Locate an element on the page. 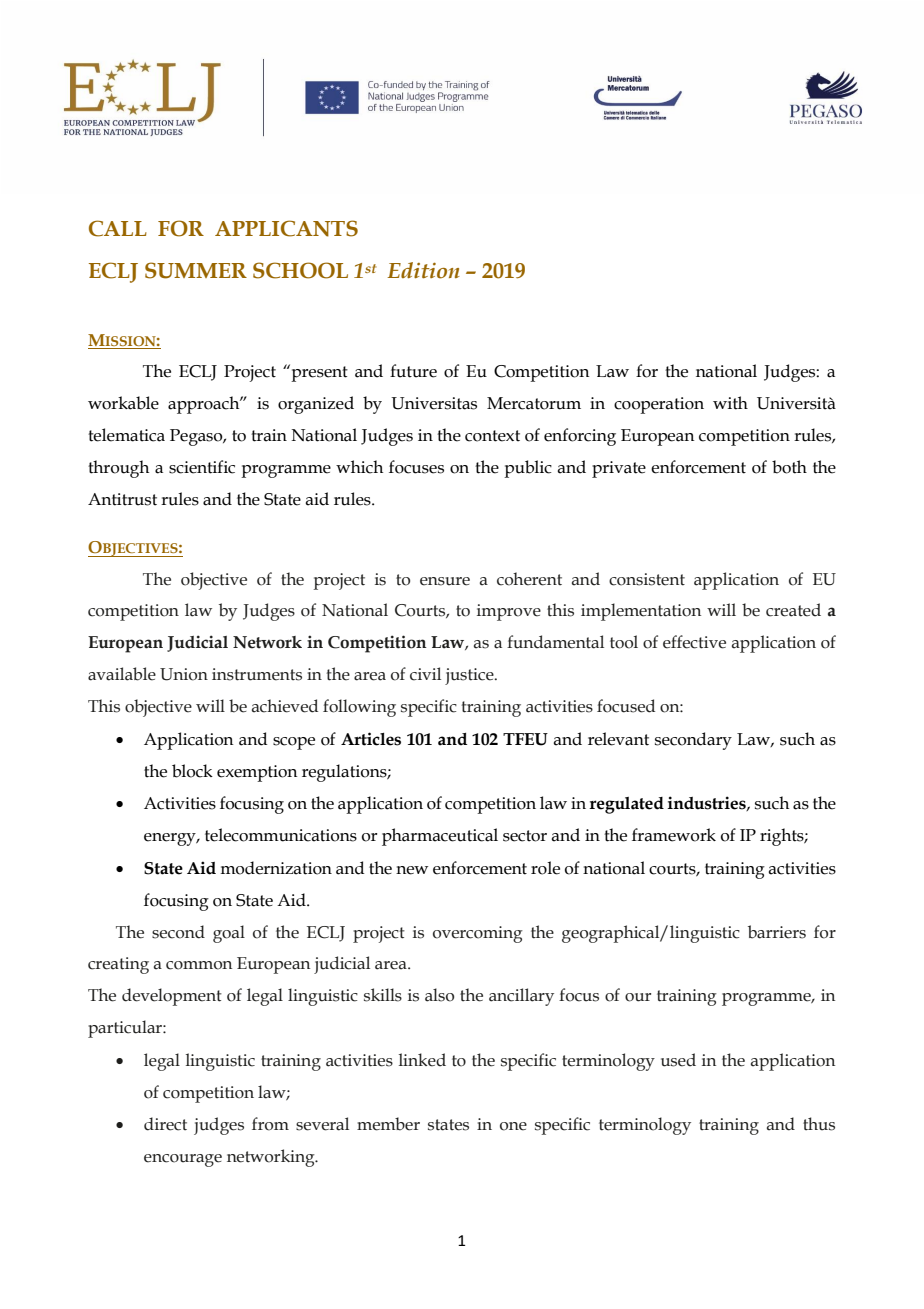 The width and height of the document is (924, 1309). direct is located at coordinates (165, 1124).
